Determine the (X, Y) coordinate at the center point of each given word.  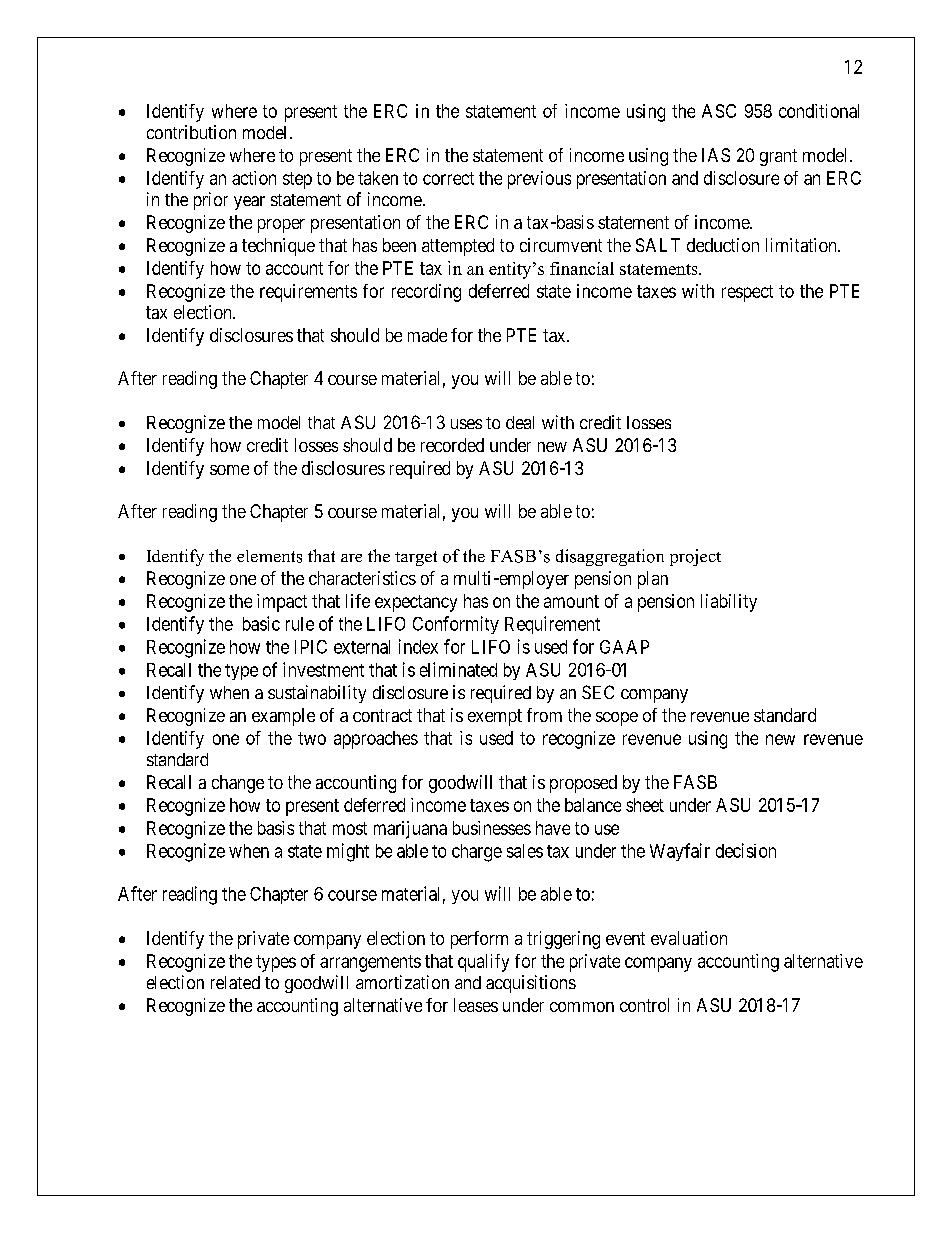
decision (746, 850)
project (695, 557)
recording (426, 293)
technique (278, 247)
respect (747, 293)
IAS (716, 155)
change (238, 784)
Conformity (456, 625)
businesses (492, 828)
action (254, 178)
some (229, 470)
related (235, 982)
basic (261, 623)
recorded (452, 445)
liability (729, 603)
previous (539, 180)
